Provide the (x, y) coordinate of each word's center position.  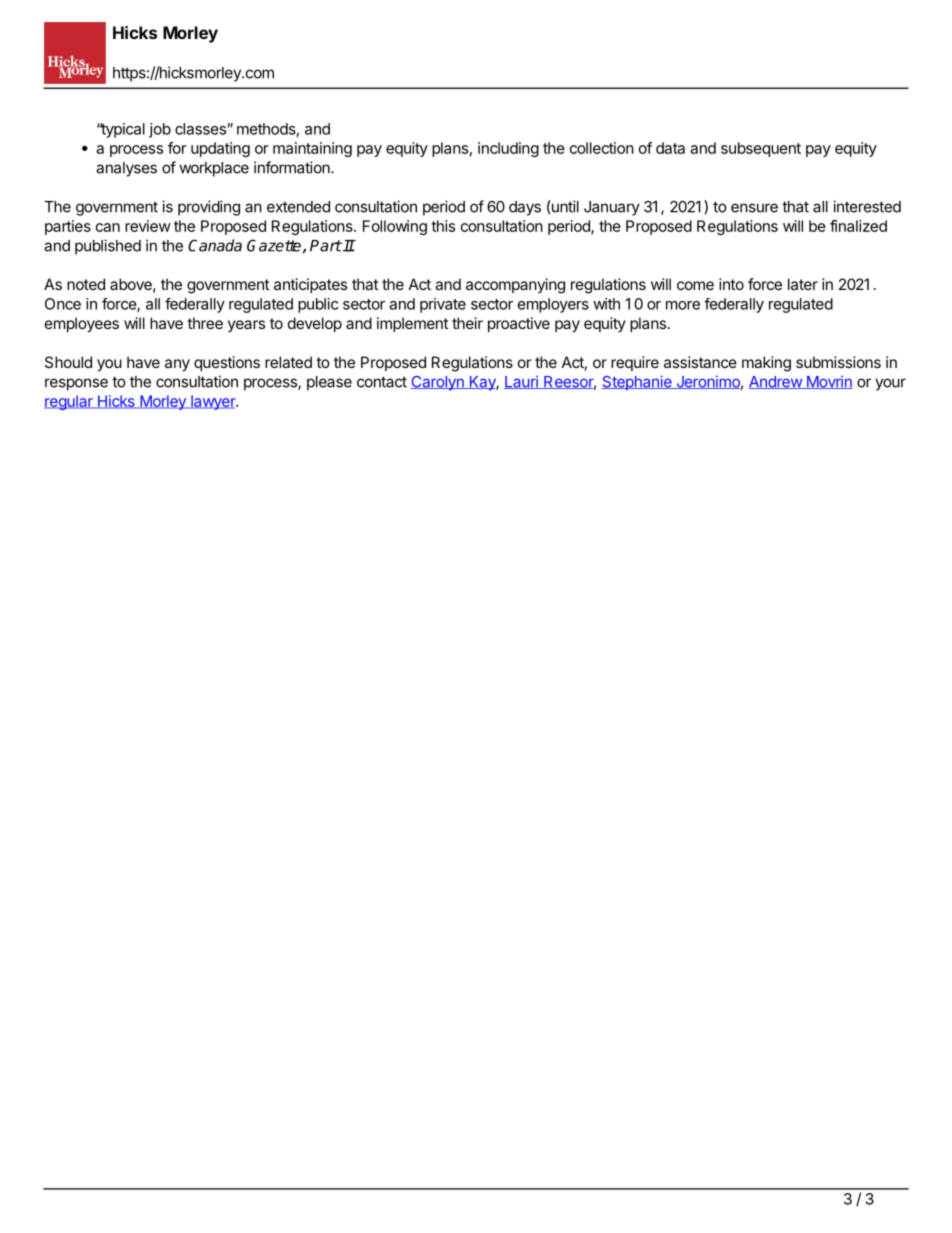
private (443, 305)
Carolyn (438, 383)
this (443, 226)
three (205, 323)
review (148, 226)
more (683, 305)
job (160, 130)
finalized (858, 226)
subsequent (761, 149)
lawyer (213, 402)
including (508, 149)
